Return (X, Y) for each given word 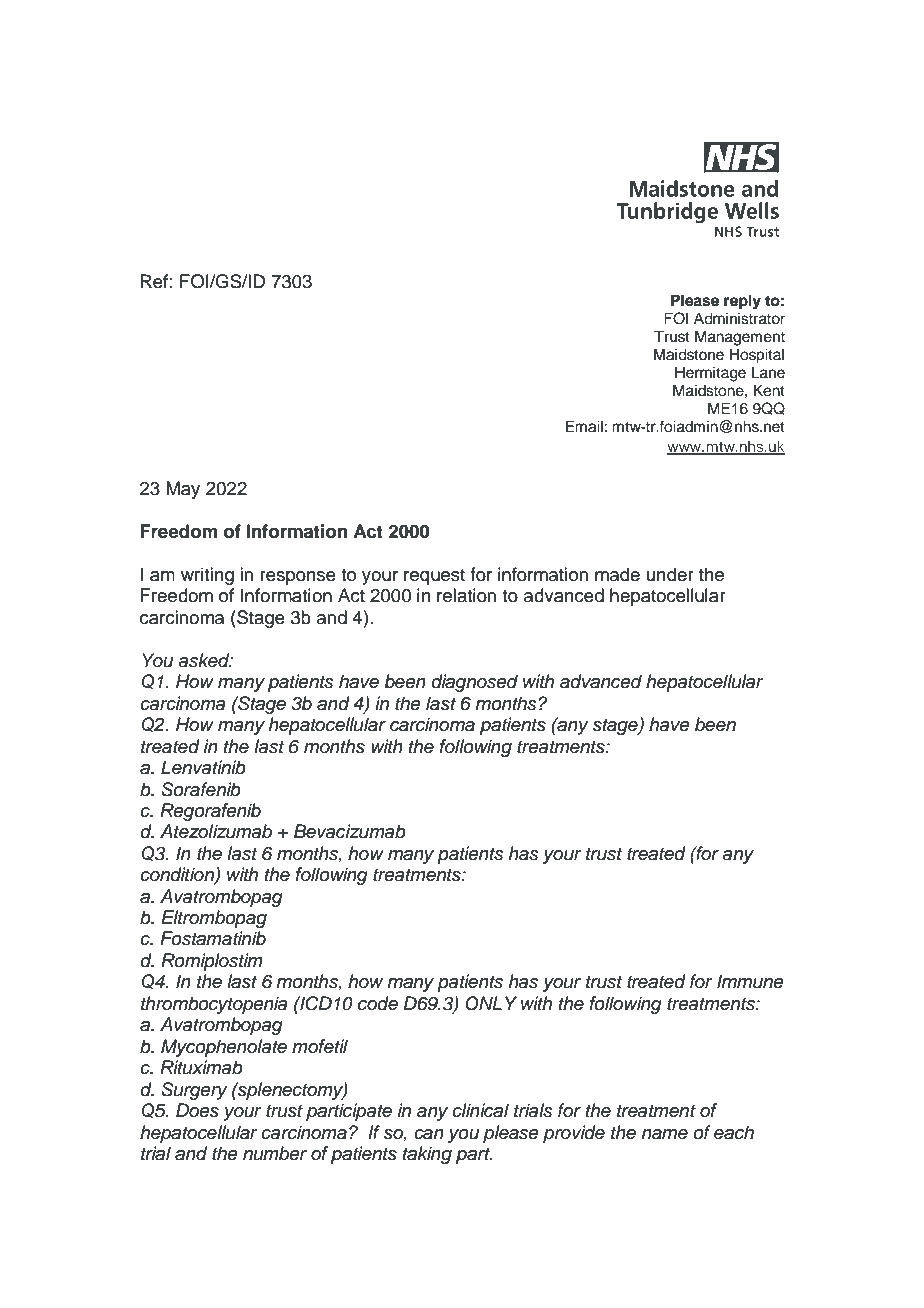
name (665, 1134)
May (183, 490)
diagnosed (475, 683)
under (670, 574)
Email (584, 426)
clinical (480, 1110)
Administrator (739, 318)
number (275, 1153)
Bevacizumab (350, 831)
